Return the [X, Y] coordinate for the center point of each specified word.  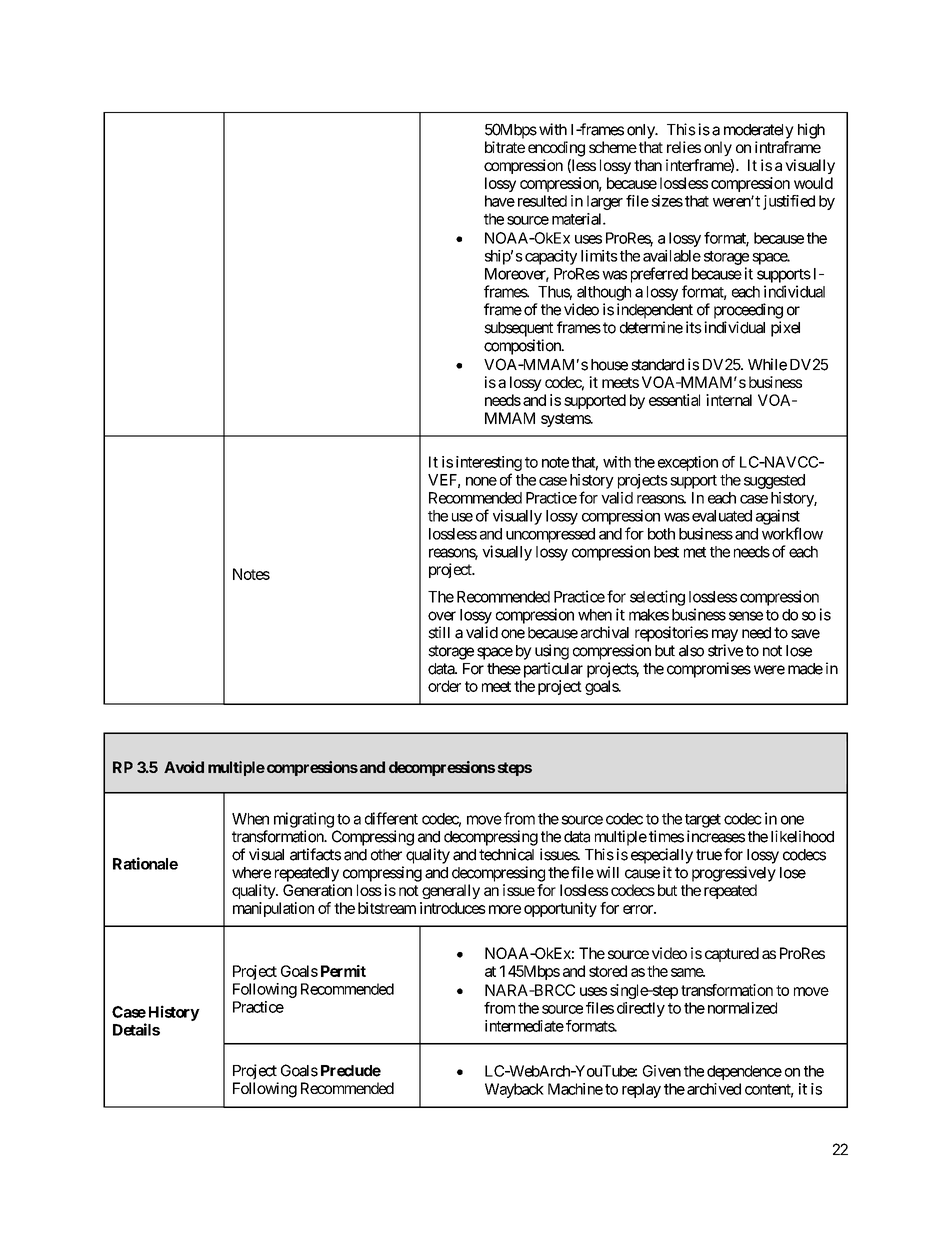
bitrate [505, 147]
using [552, 652]
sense [746, 616]
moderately [759, 131]
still [439, 632]
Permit [343, 971]
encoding [556, 149]
